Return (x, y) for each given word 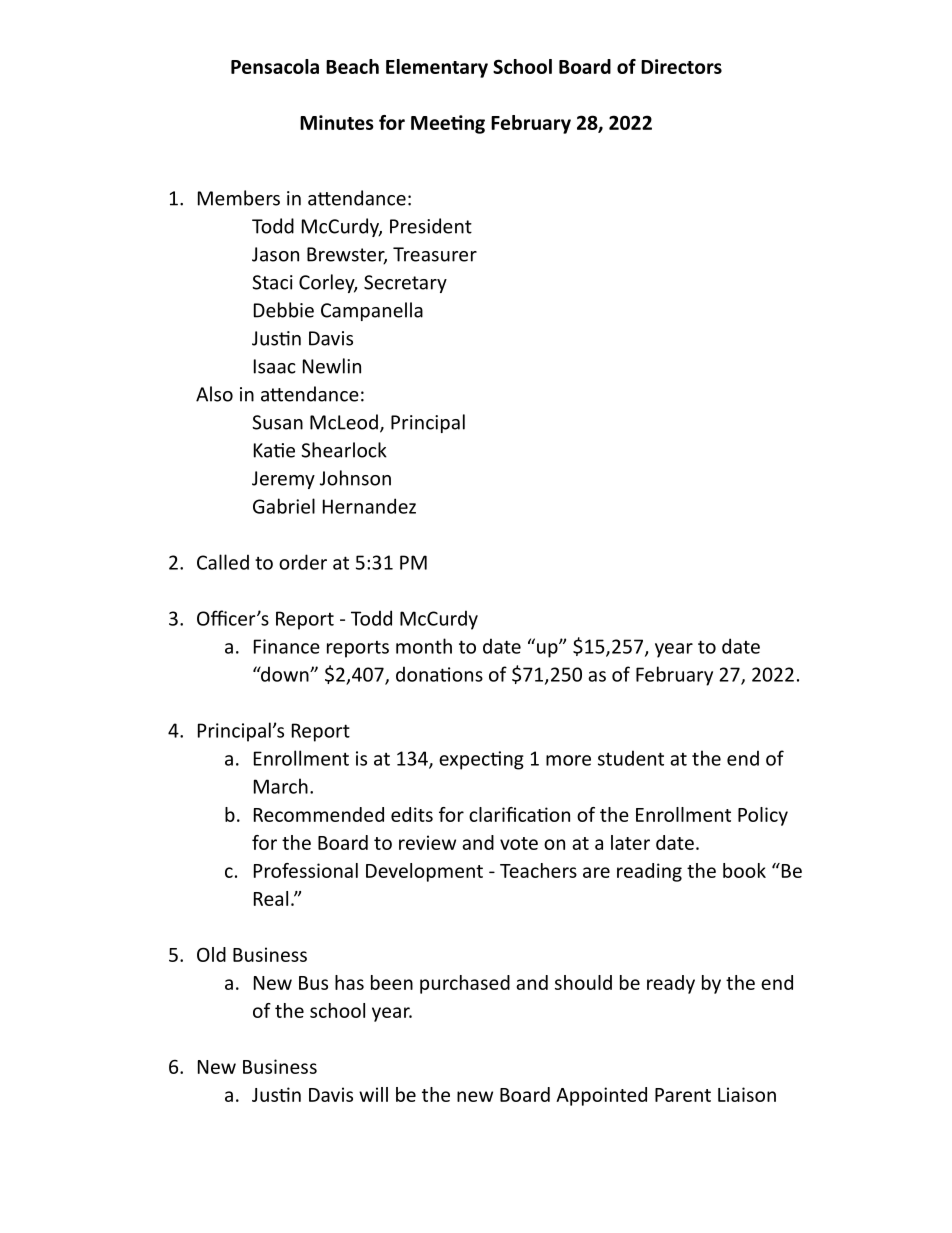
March (281, 786)
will (373, 1094)
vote (519, 843)
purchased (465, 984)
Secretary (405, 284)
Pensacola (275, 66)
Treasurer (435, 254)
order (303, 562)
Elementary (437, 68)
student (631, 758)
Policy (763, 816)
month (424, 646)
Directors (681, 66)
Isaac (275, 366)
